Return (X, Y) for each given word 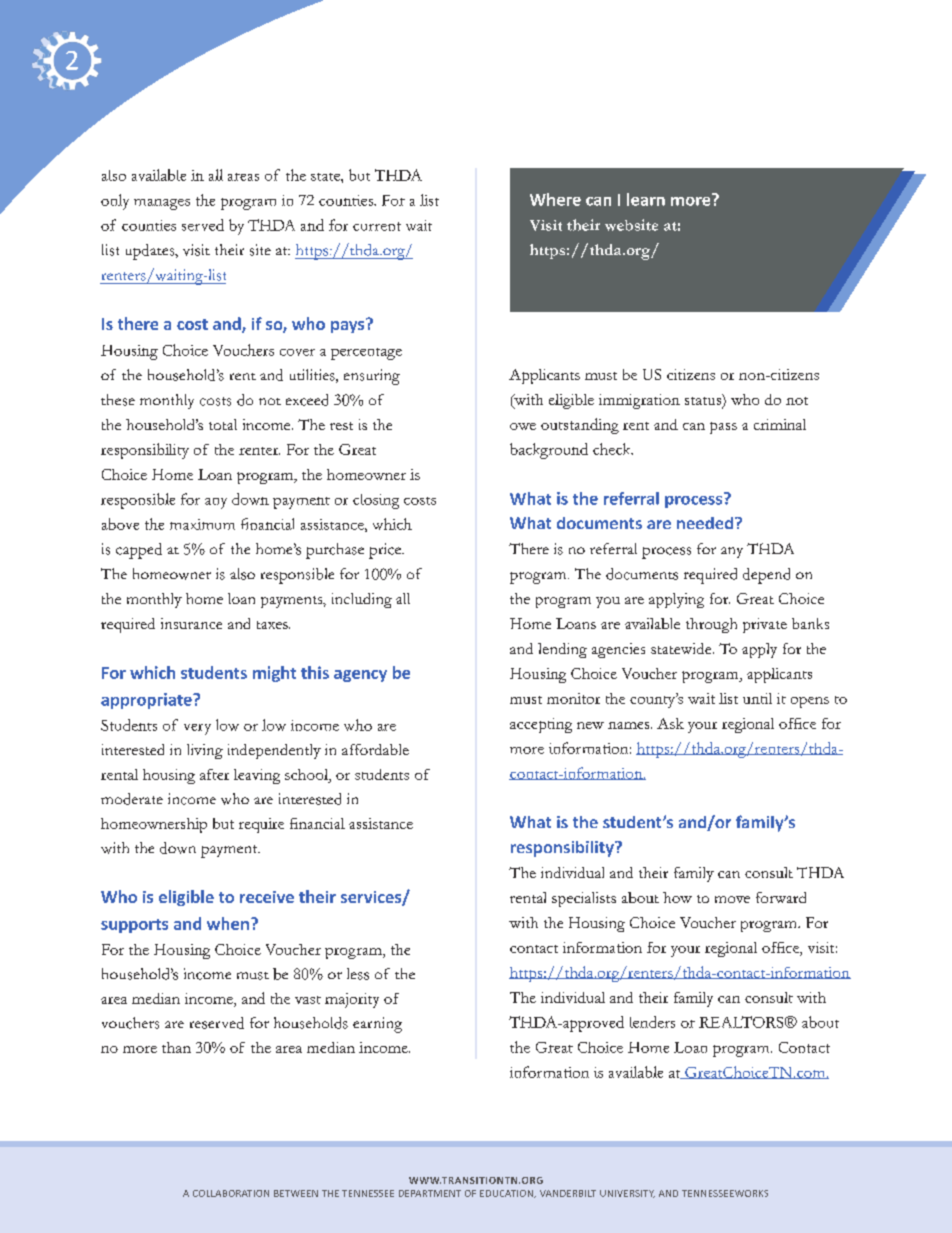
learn (646, 199)
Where (555, 199)
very (197, 729)
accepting (541, 725)
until (757, 698)
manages (162, 204)
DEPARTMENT (430, 1193)
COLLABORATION (231, 1193)
